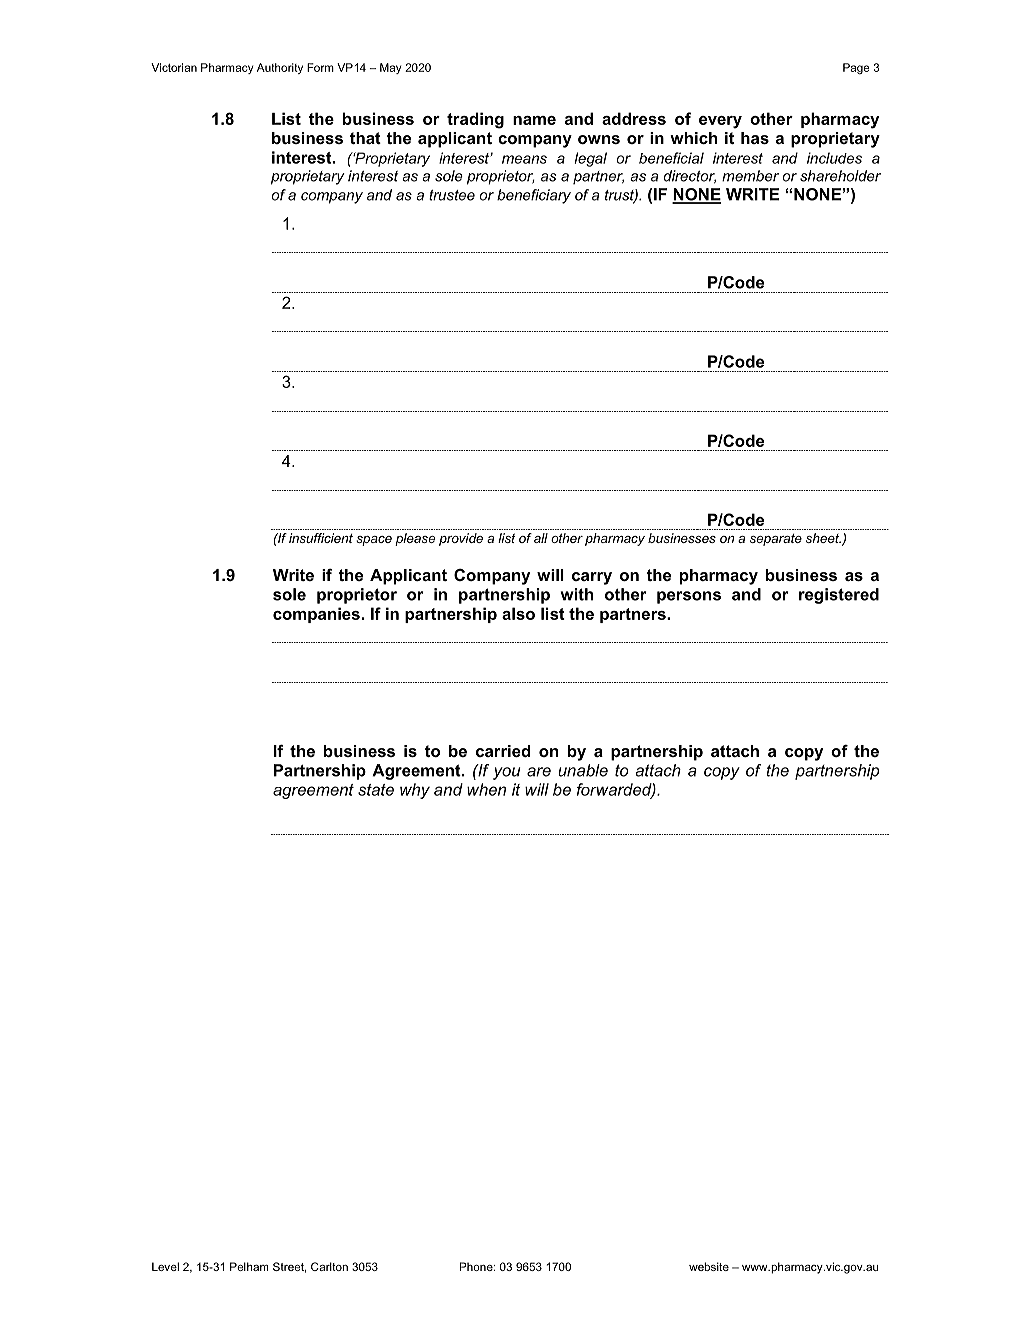 The width and height of the image is (1031, 1334). I want to click on Carlton, so click(329, 1266).
